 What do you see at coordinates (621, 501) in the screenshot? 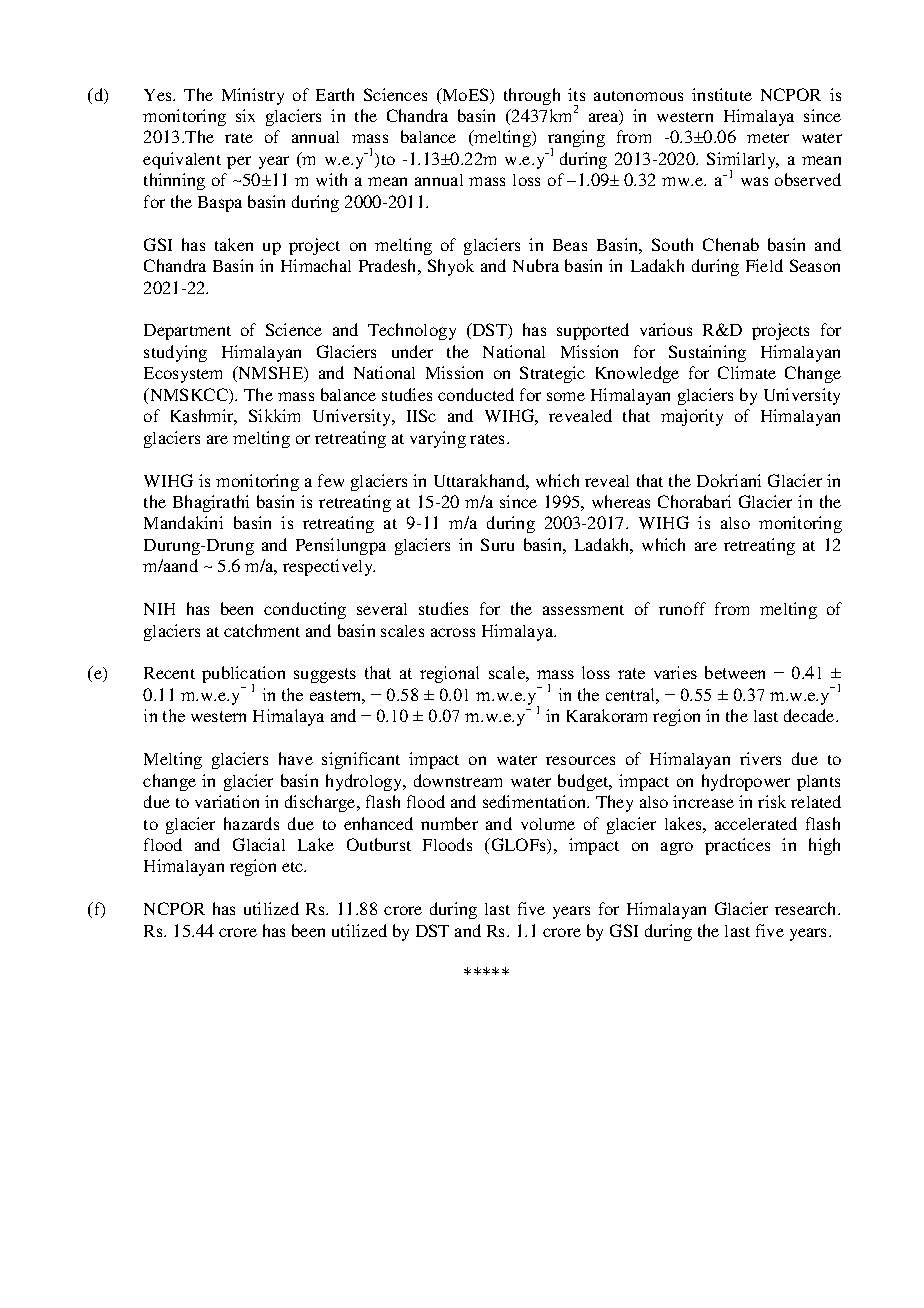
I see `whereas` at bounding box center [621, 501].
